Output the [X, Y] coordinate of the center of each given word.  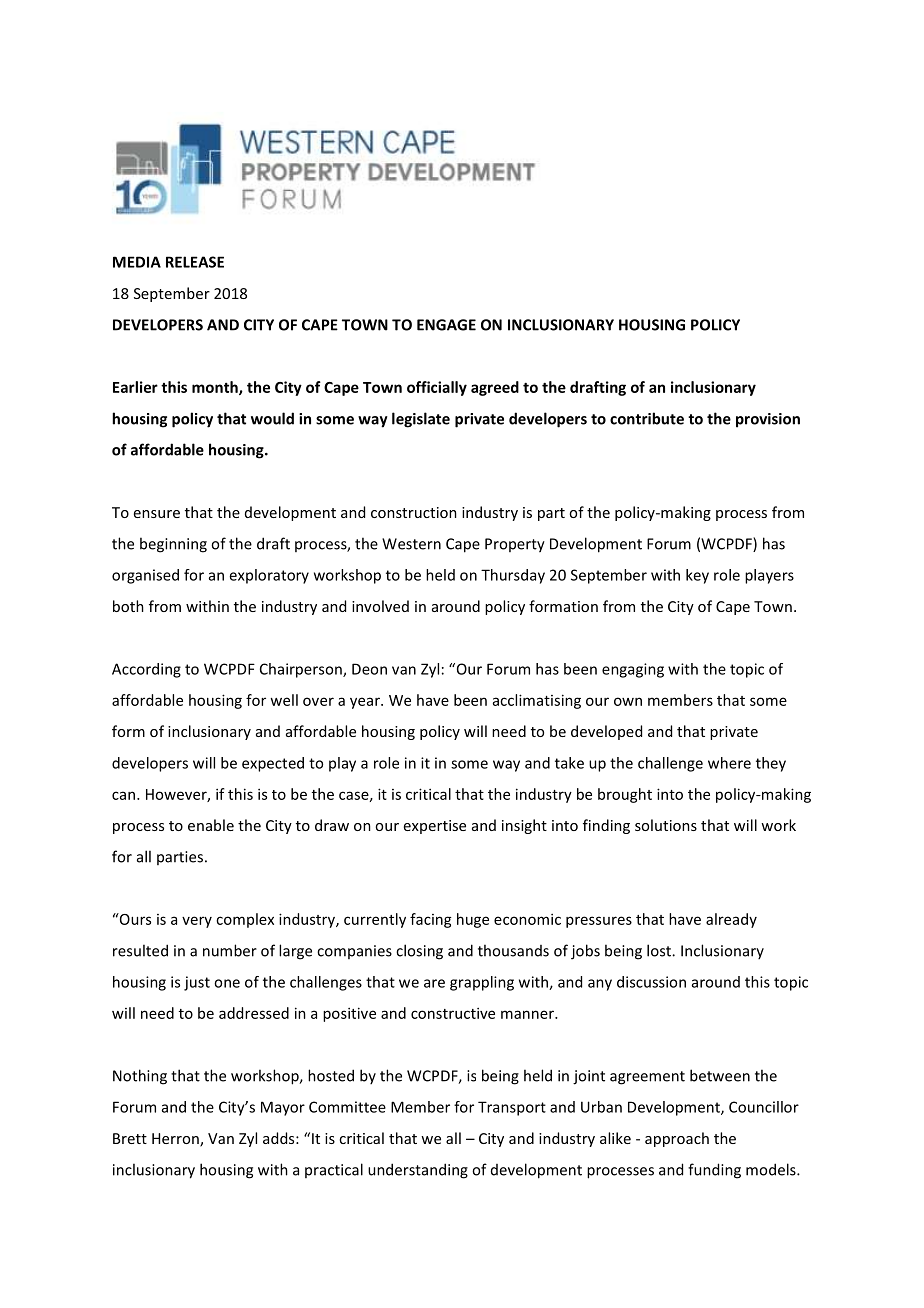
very [197, 922]
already [731, 920]
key [697, 576]
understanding [418, 1171]
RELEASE [195, 262]
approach [677, 1139]
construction [414, 512]
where [729, 763]
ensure [157, 514]
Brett [130, 1138]
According [146, 670]
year [366, 703]
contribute [647, 418]
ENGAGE [446, 325]
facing [431, 920]
